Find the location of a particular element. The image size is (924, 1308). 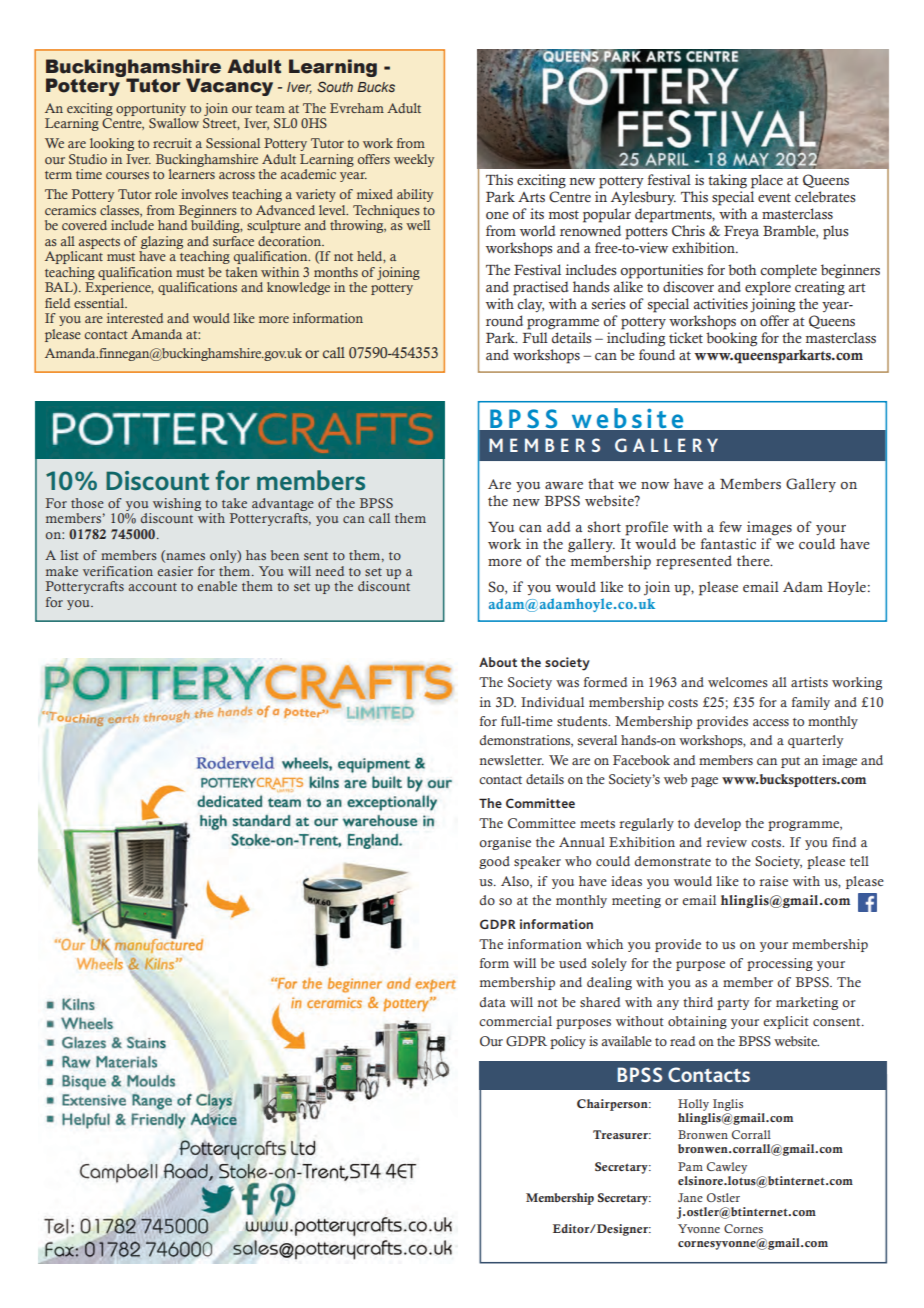

Treasurer is located at coordinates (621, 1134).
